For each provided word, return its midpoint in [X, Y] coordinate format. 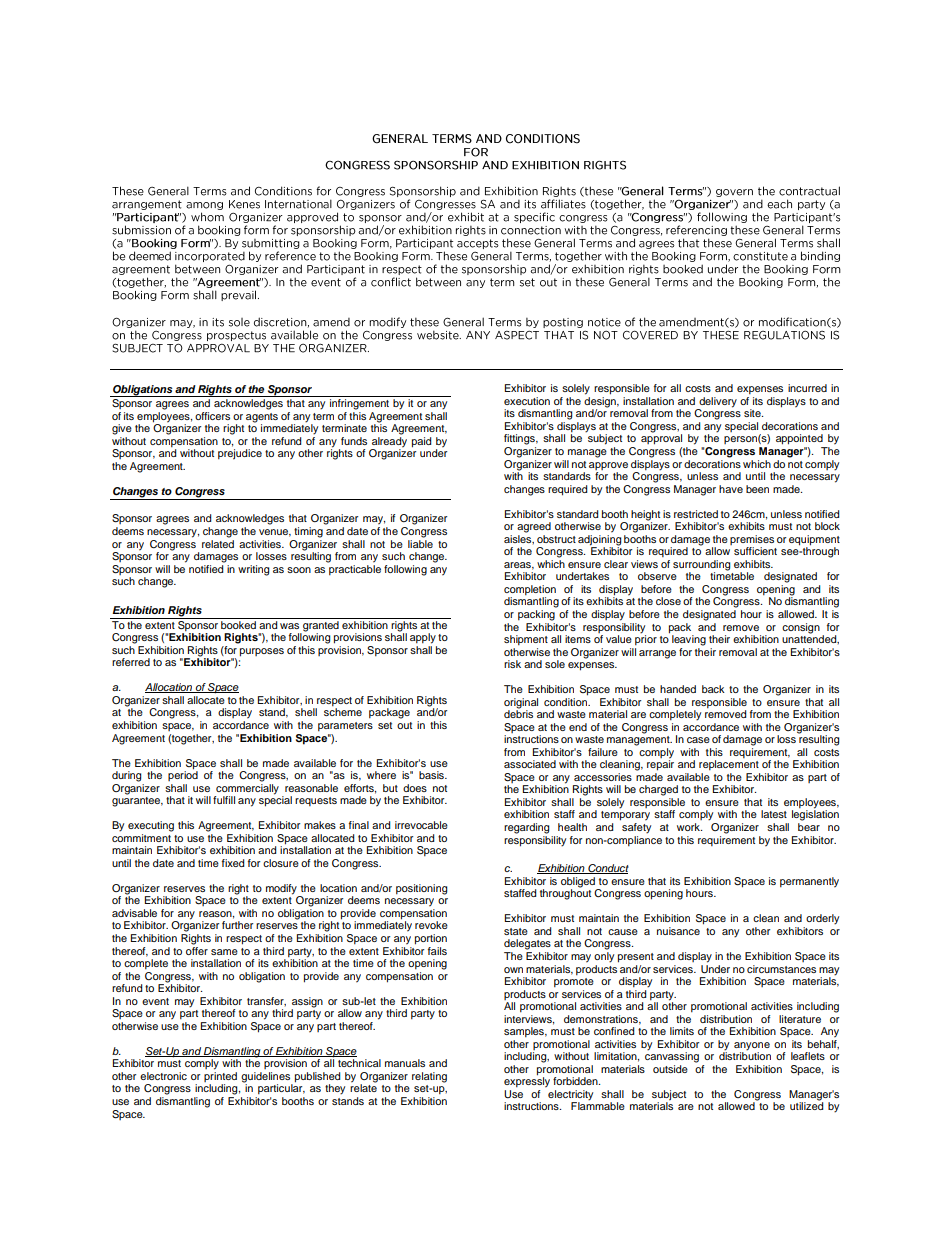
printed [220, 1078]
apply [423, 638]
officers [212, 416]
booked [238, 623]
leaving [689, 640]
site [753, 413]
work [689, 827]
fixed [233, 863]
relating [429, 1077]
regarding [526, 828]
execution [527, 401]
